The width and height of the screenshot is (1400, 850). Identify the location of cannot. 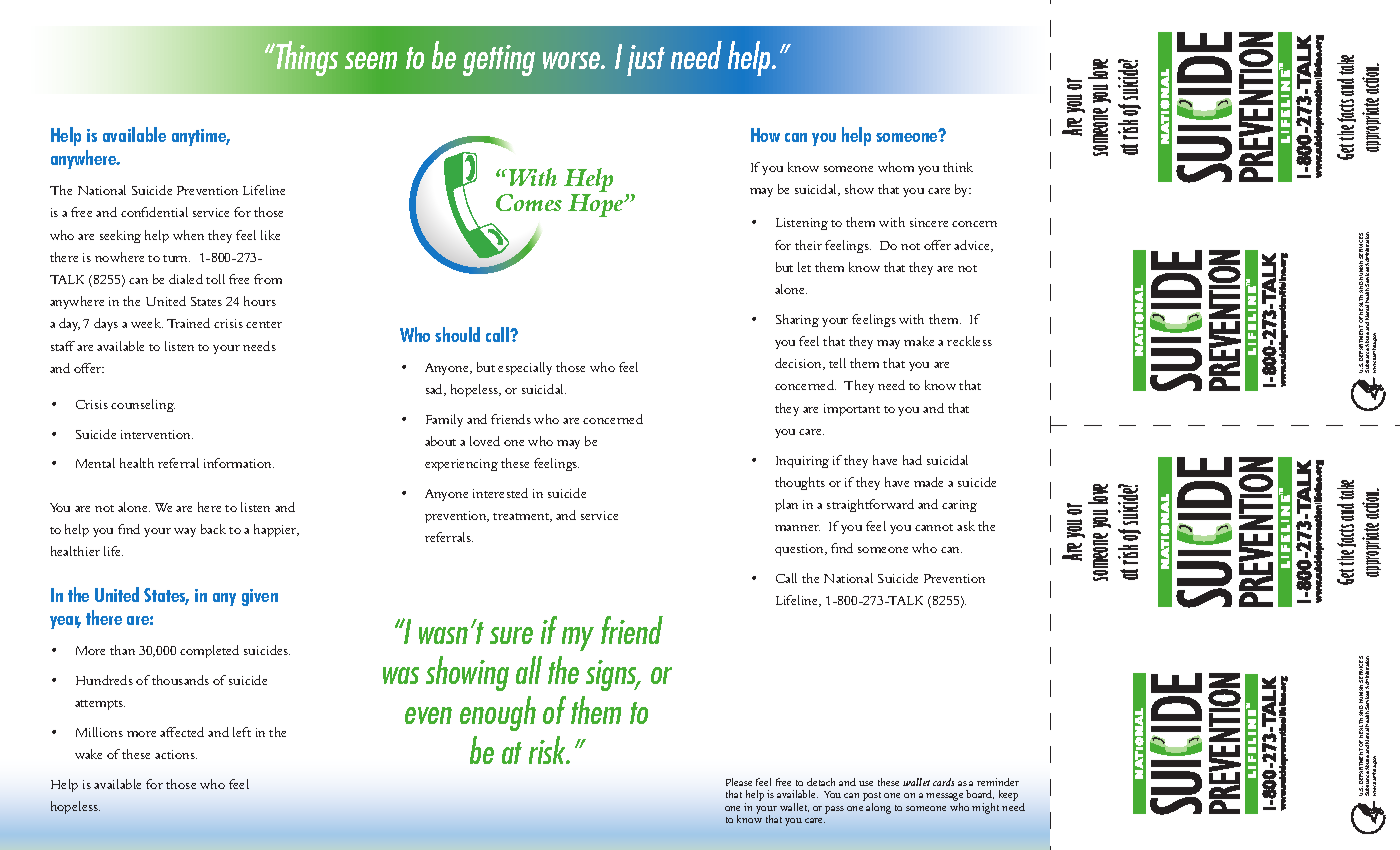
(934, 527).
